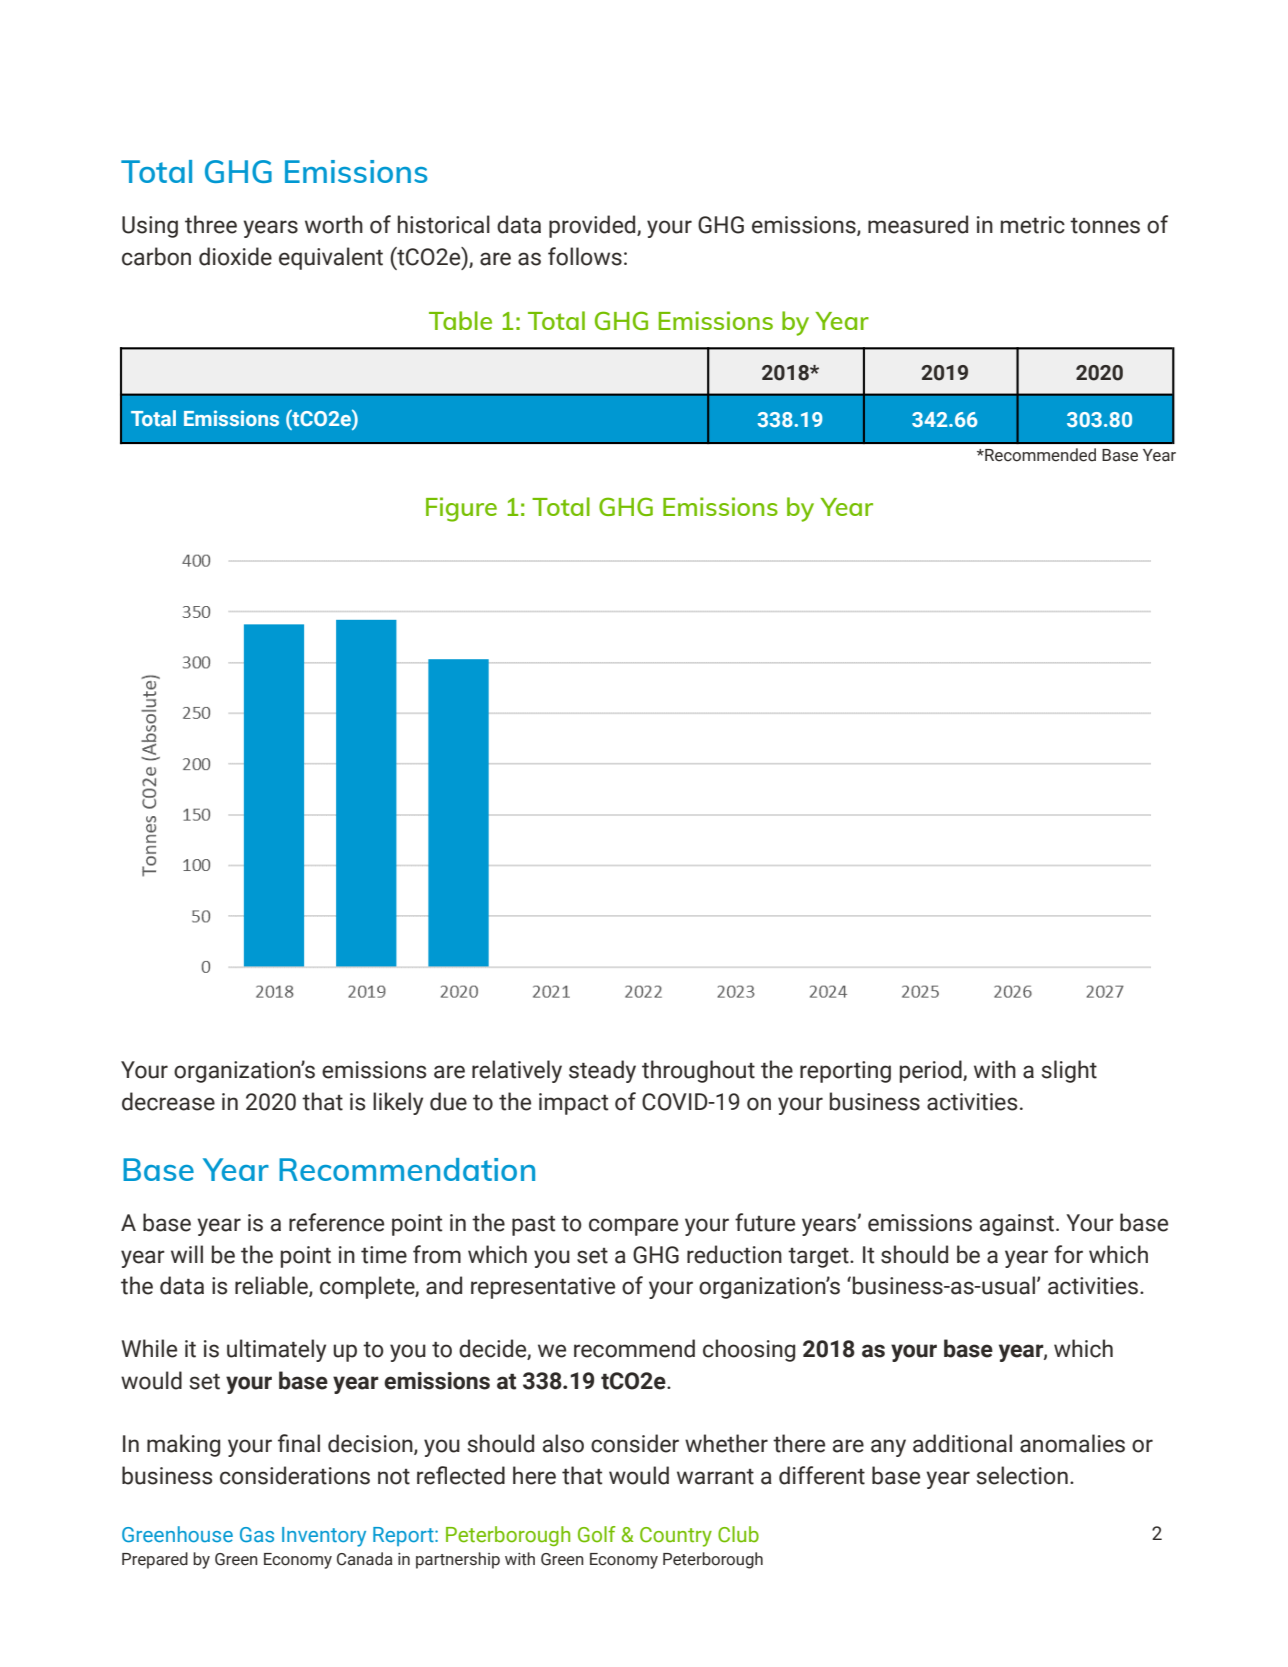 The width and height of the document is (1288, 1667). I want to click on decrease, so click(168, 1101).
